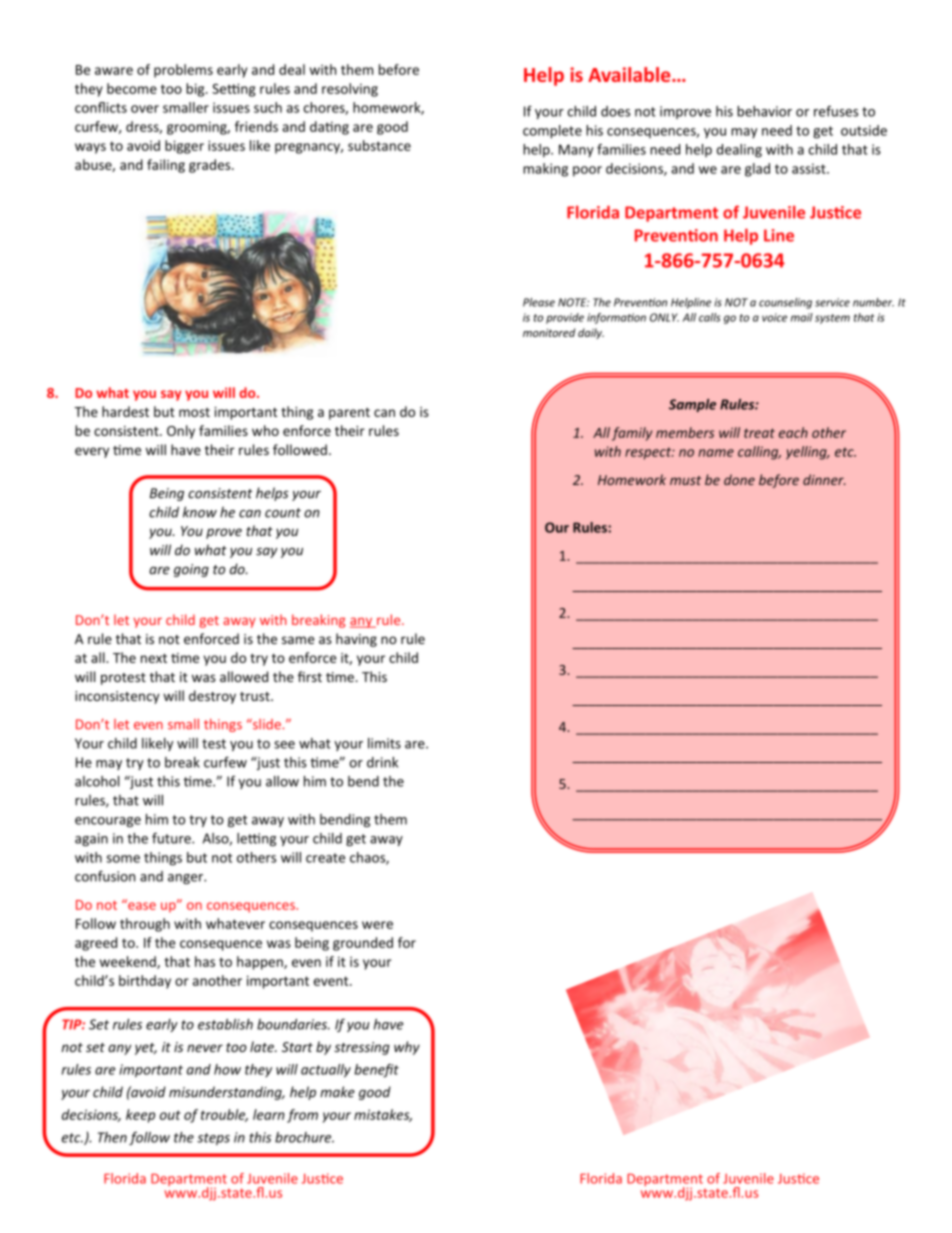 The image size is (952, 1233). What do you see at coordinates (200, 512) in the document?
I see `know` at bounding box center [200, 512].
